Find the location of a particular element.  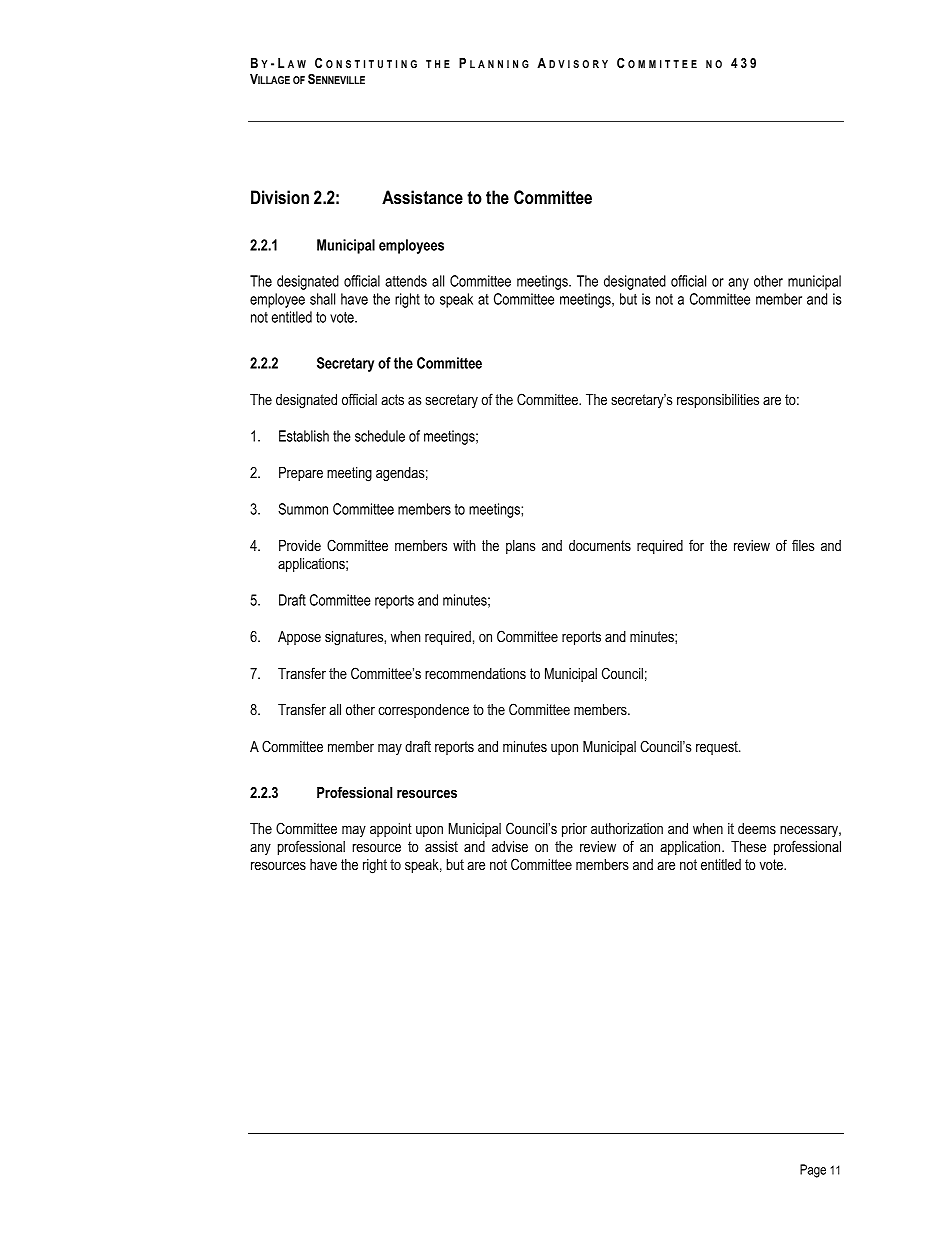

Division is located at coordinates (280, 197).
